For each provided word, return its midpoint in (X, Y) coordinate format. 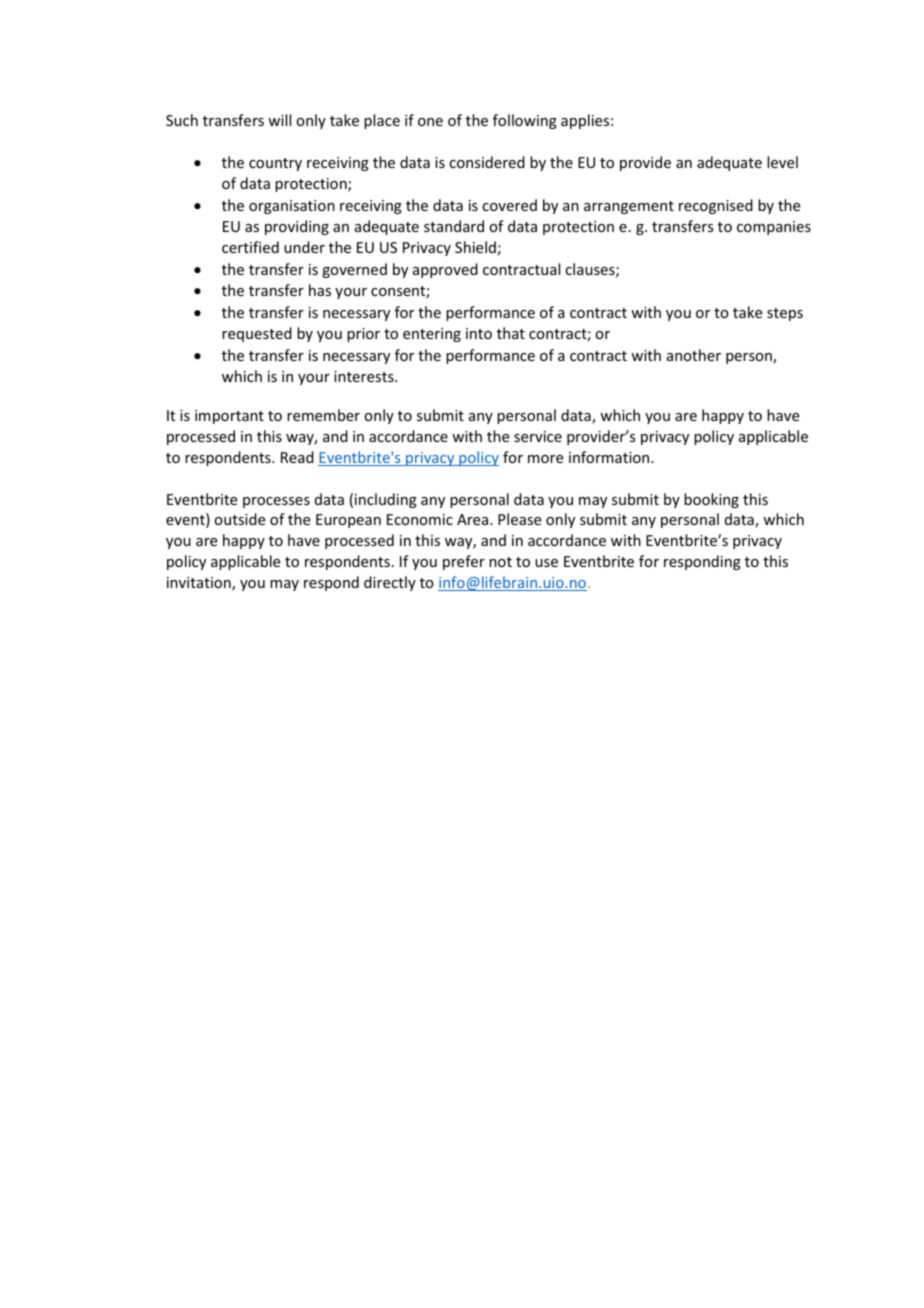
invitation (200, 584)
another (694, 355)
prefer (464, 562)
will (279, 120)
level (782, 162)
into (479, 333)
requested (257, 334)
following (525, 121)
